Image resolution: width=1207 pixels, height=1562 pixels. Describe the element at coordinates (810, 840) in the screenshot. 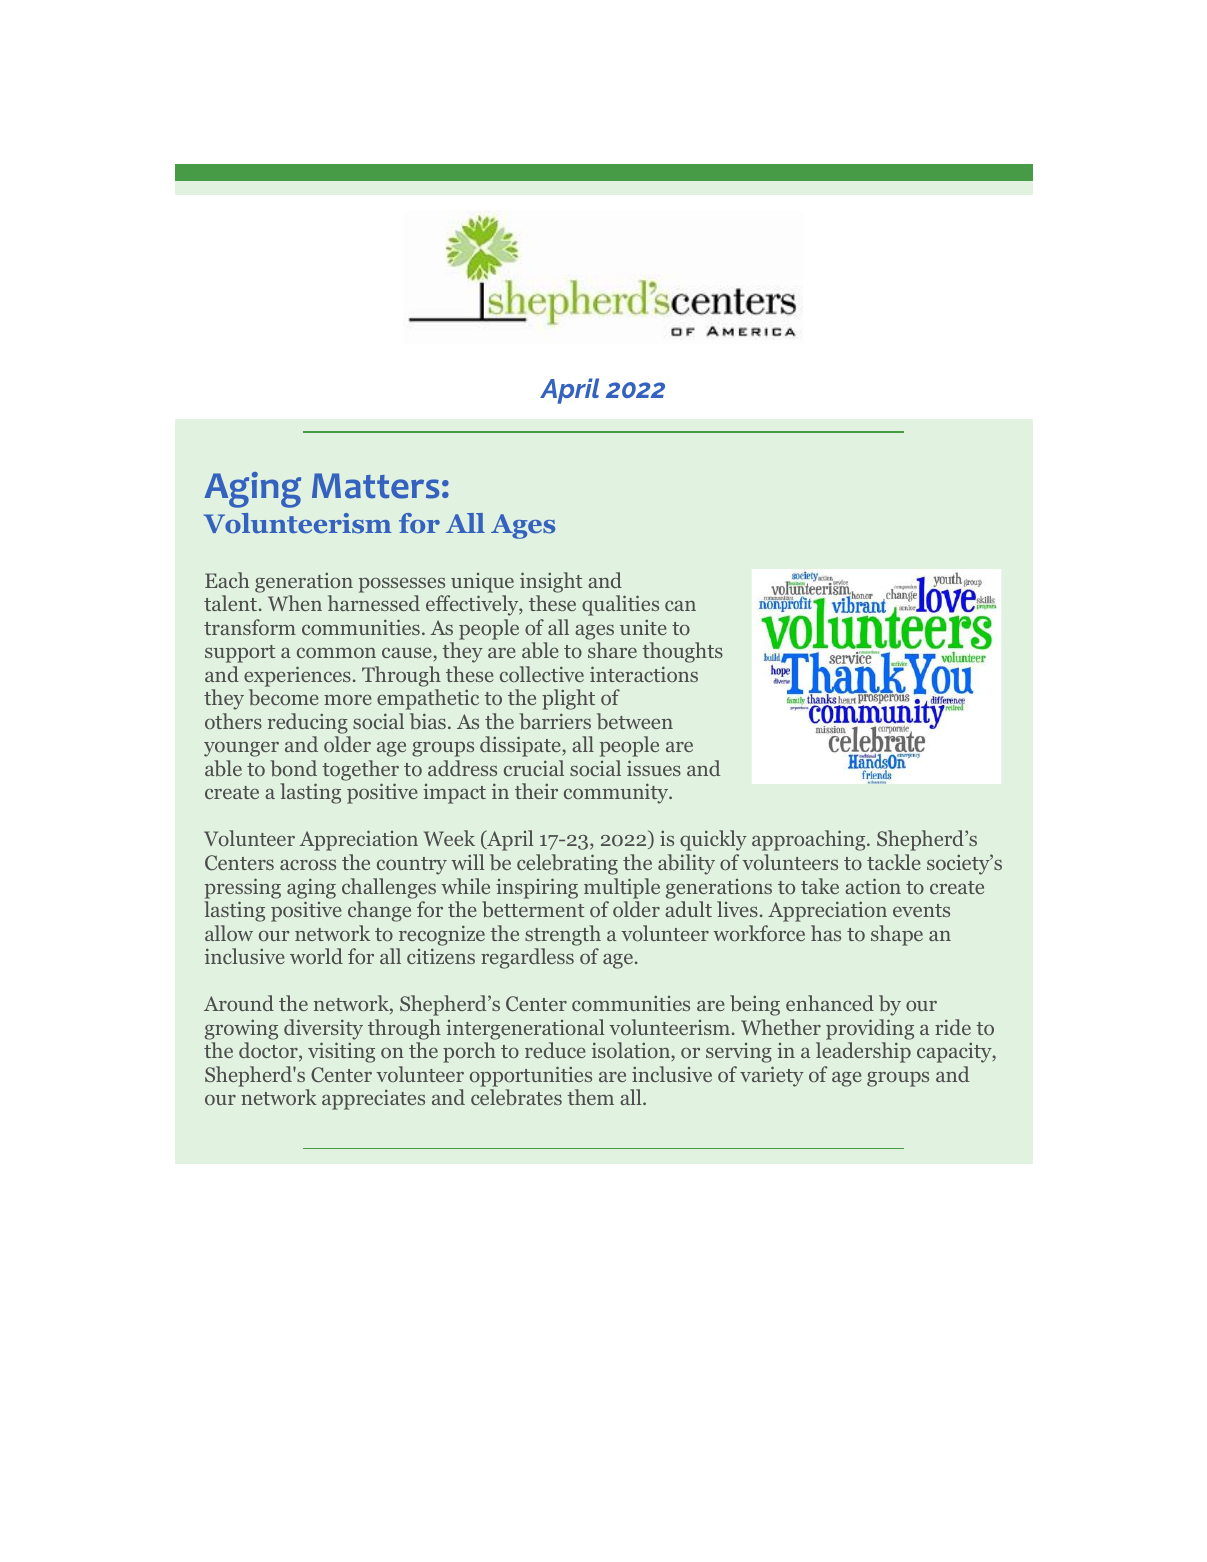

I see `approaching` at that location.
